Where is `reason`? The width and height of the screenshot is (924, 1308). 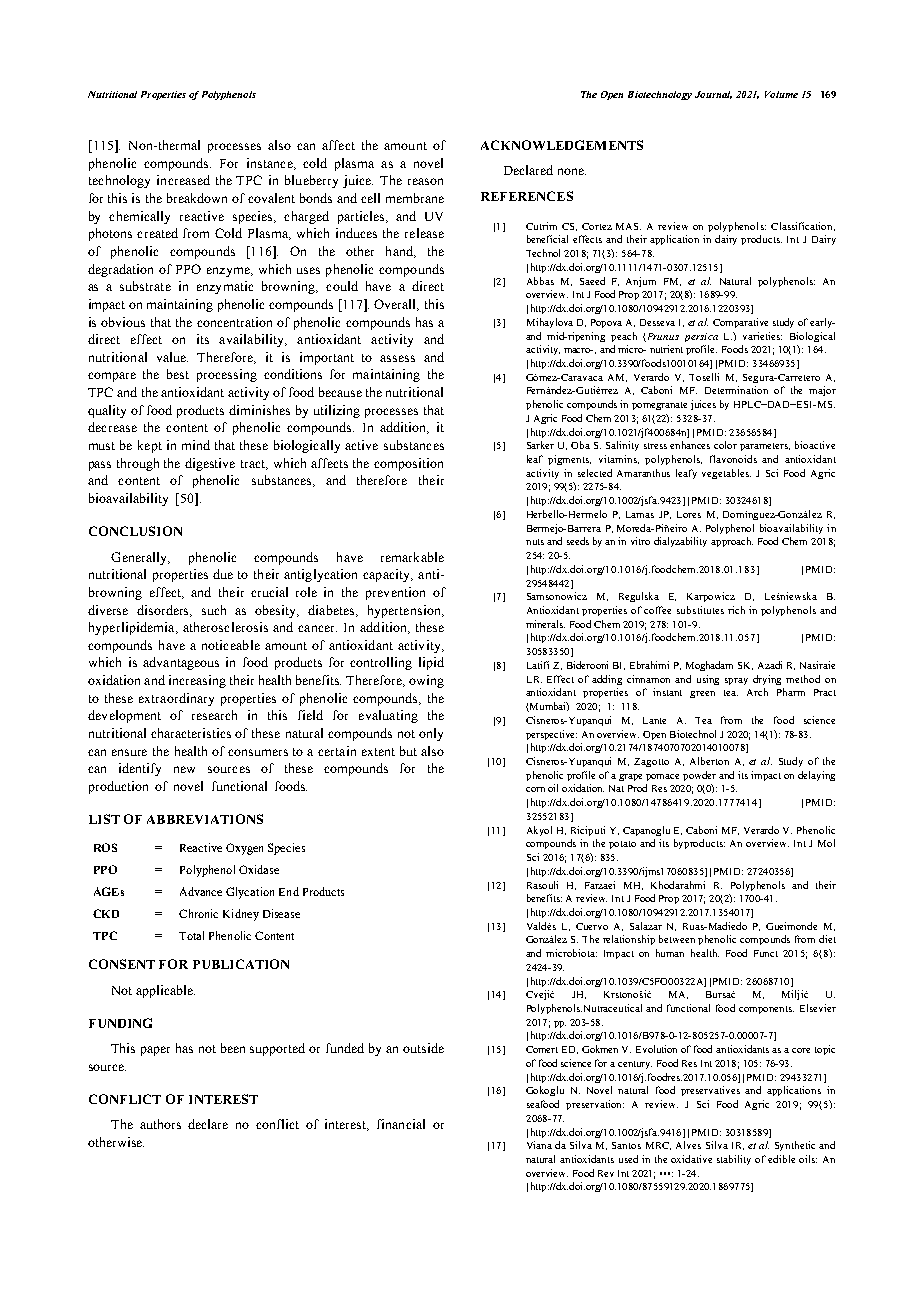 reason is located at coordinates (425, 181).
